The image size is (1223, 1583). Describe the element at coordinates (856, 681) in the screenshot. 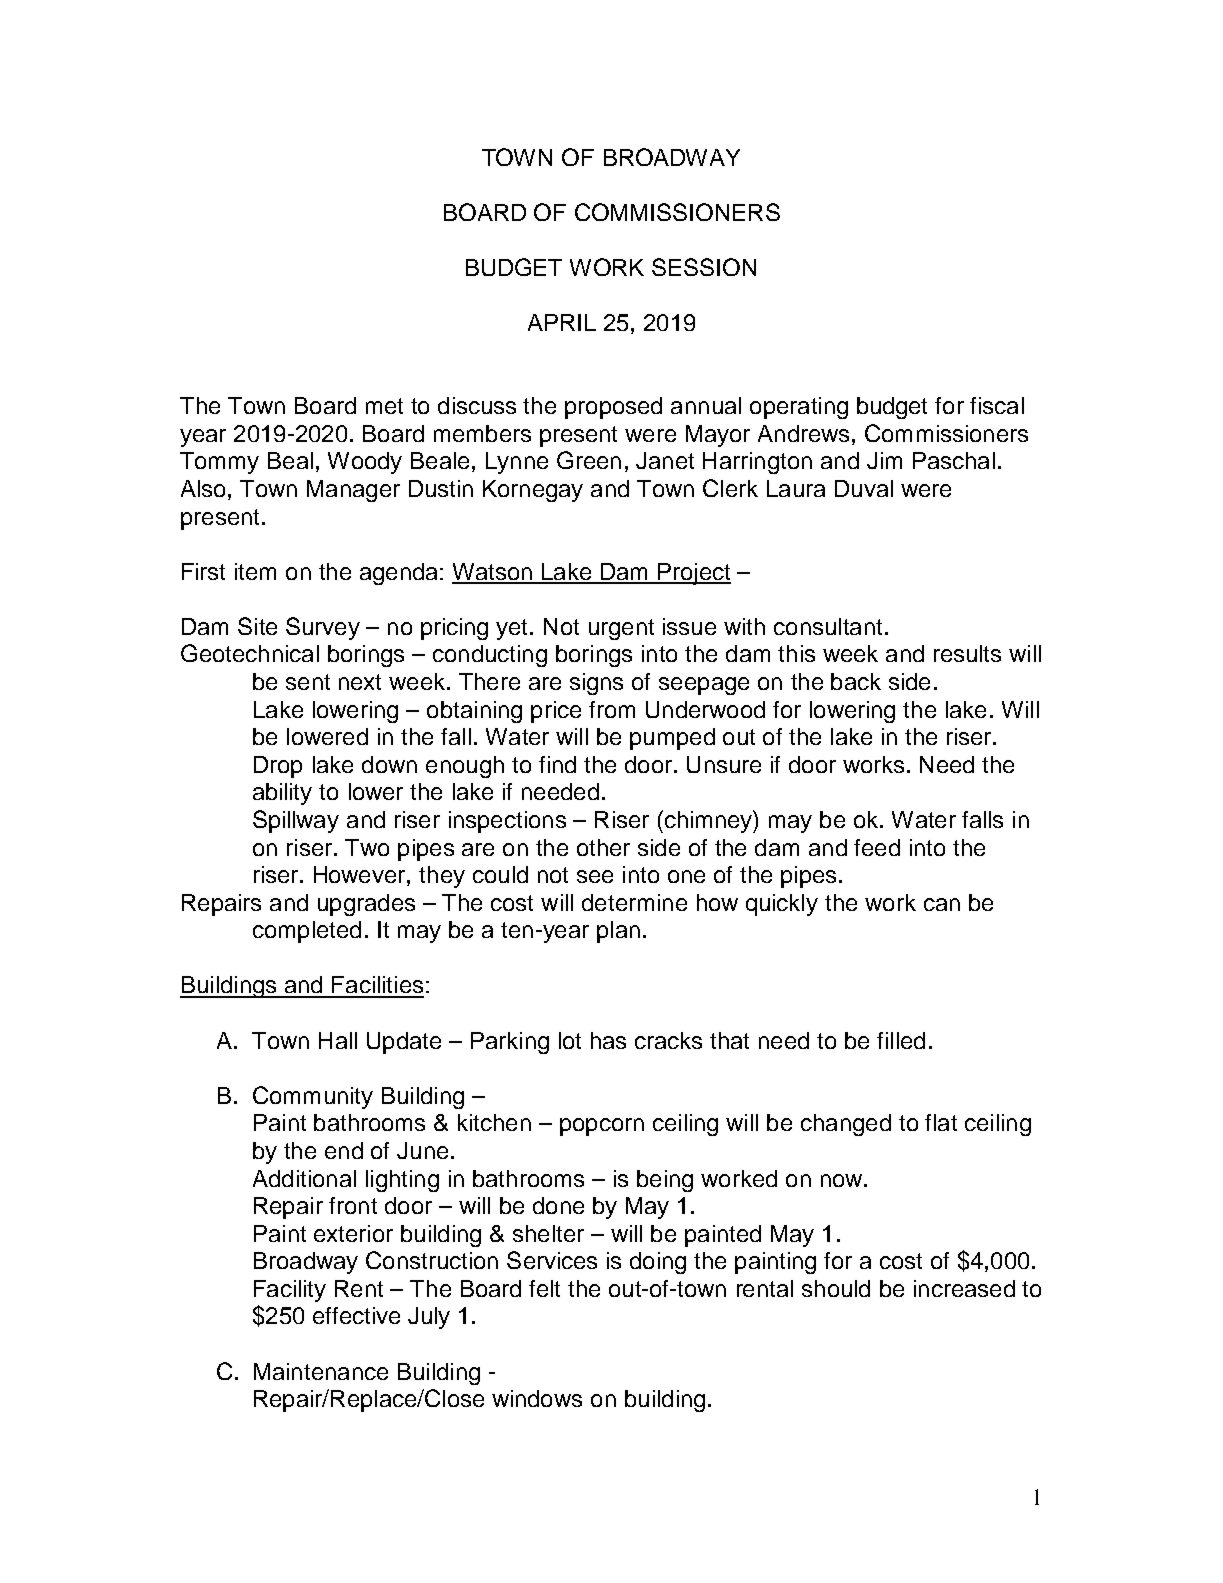

I see `back` at that location.
